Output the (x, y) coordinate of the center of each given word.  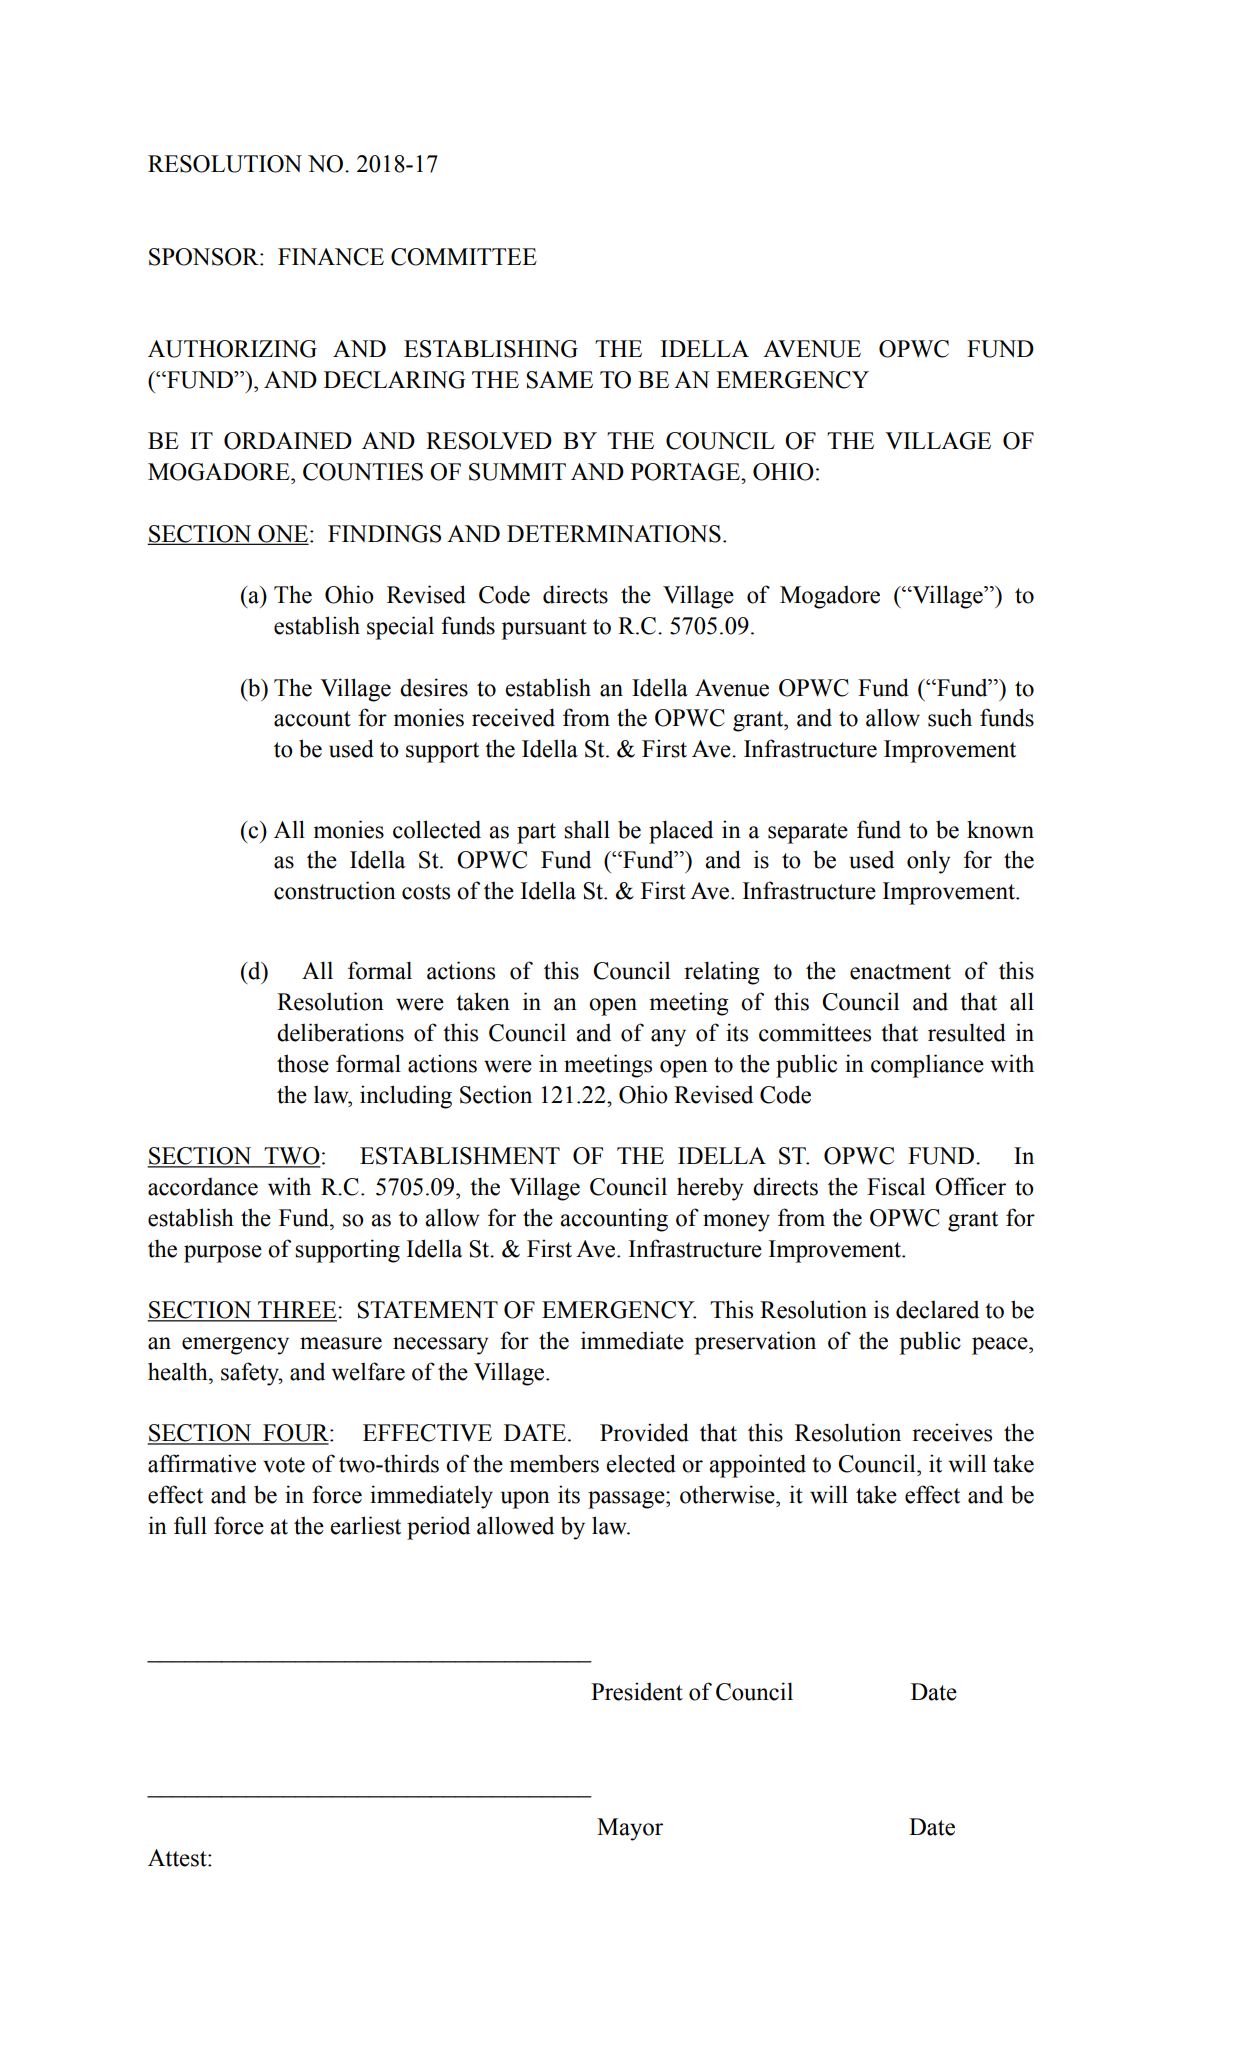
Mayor (630, 1829)
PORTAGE (686, 472)
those (303, 1063)
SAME (559, 380)
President (637, 1691)
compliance (927, 1066)
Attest (178, 1858)
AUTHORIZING (232, 349)
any (668, 1038)
